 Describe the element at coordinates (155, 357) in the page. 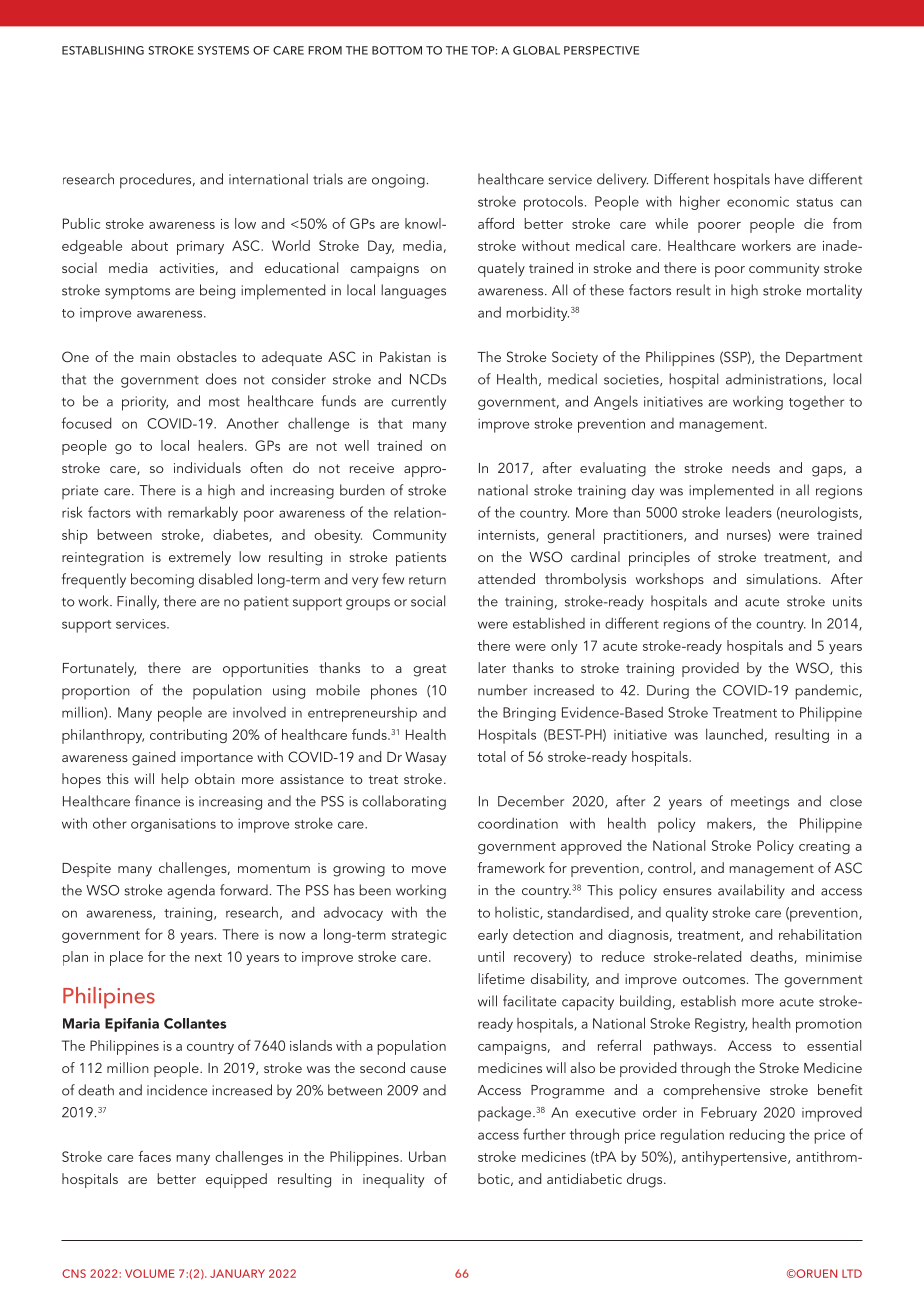

I see `main` at that location.
